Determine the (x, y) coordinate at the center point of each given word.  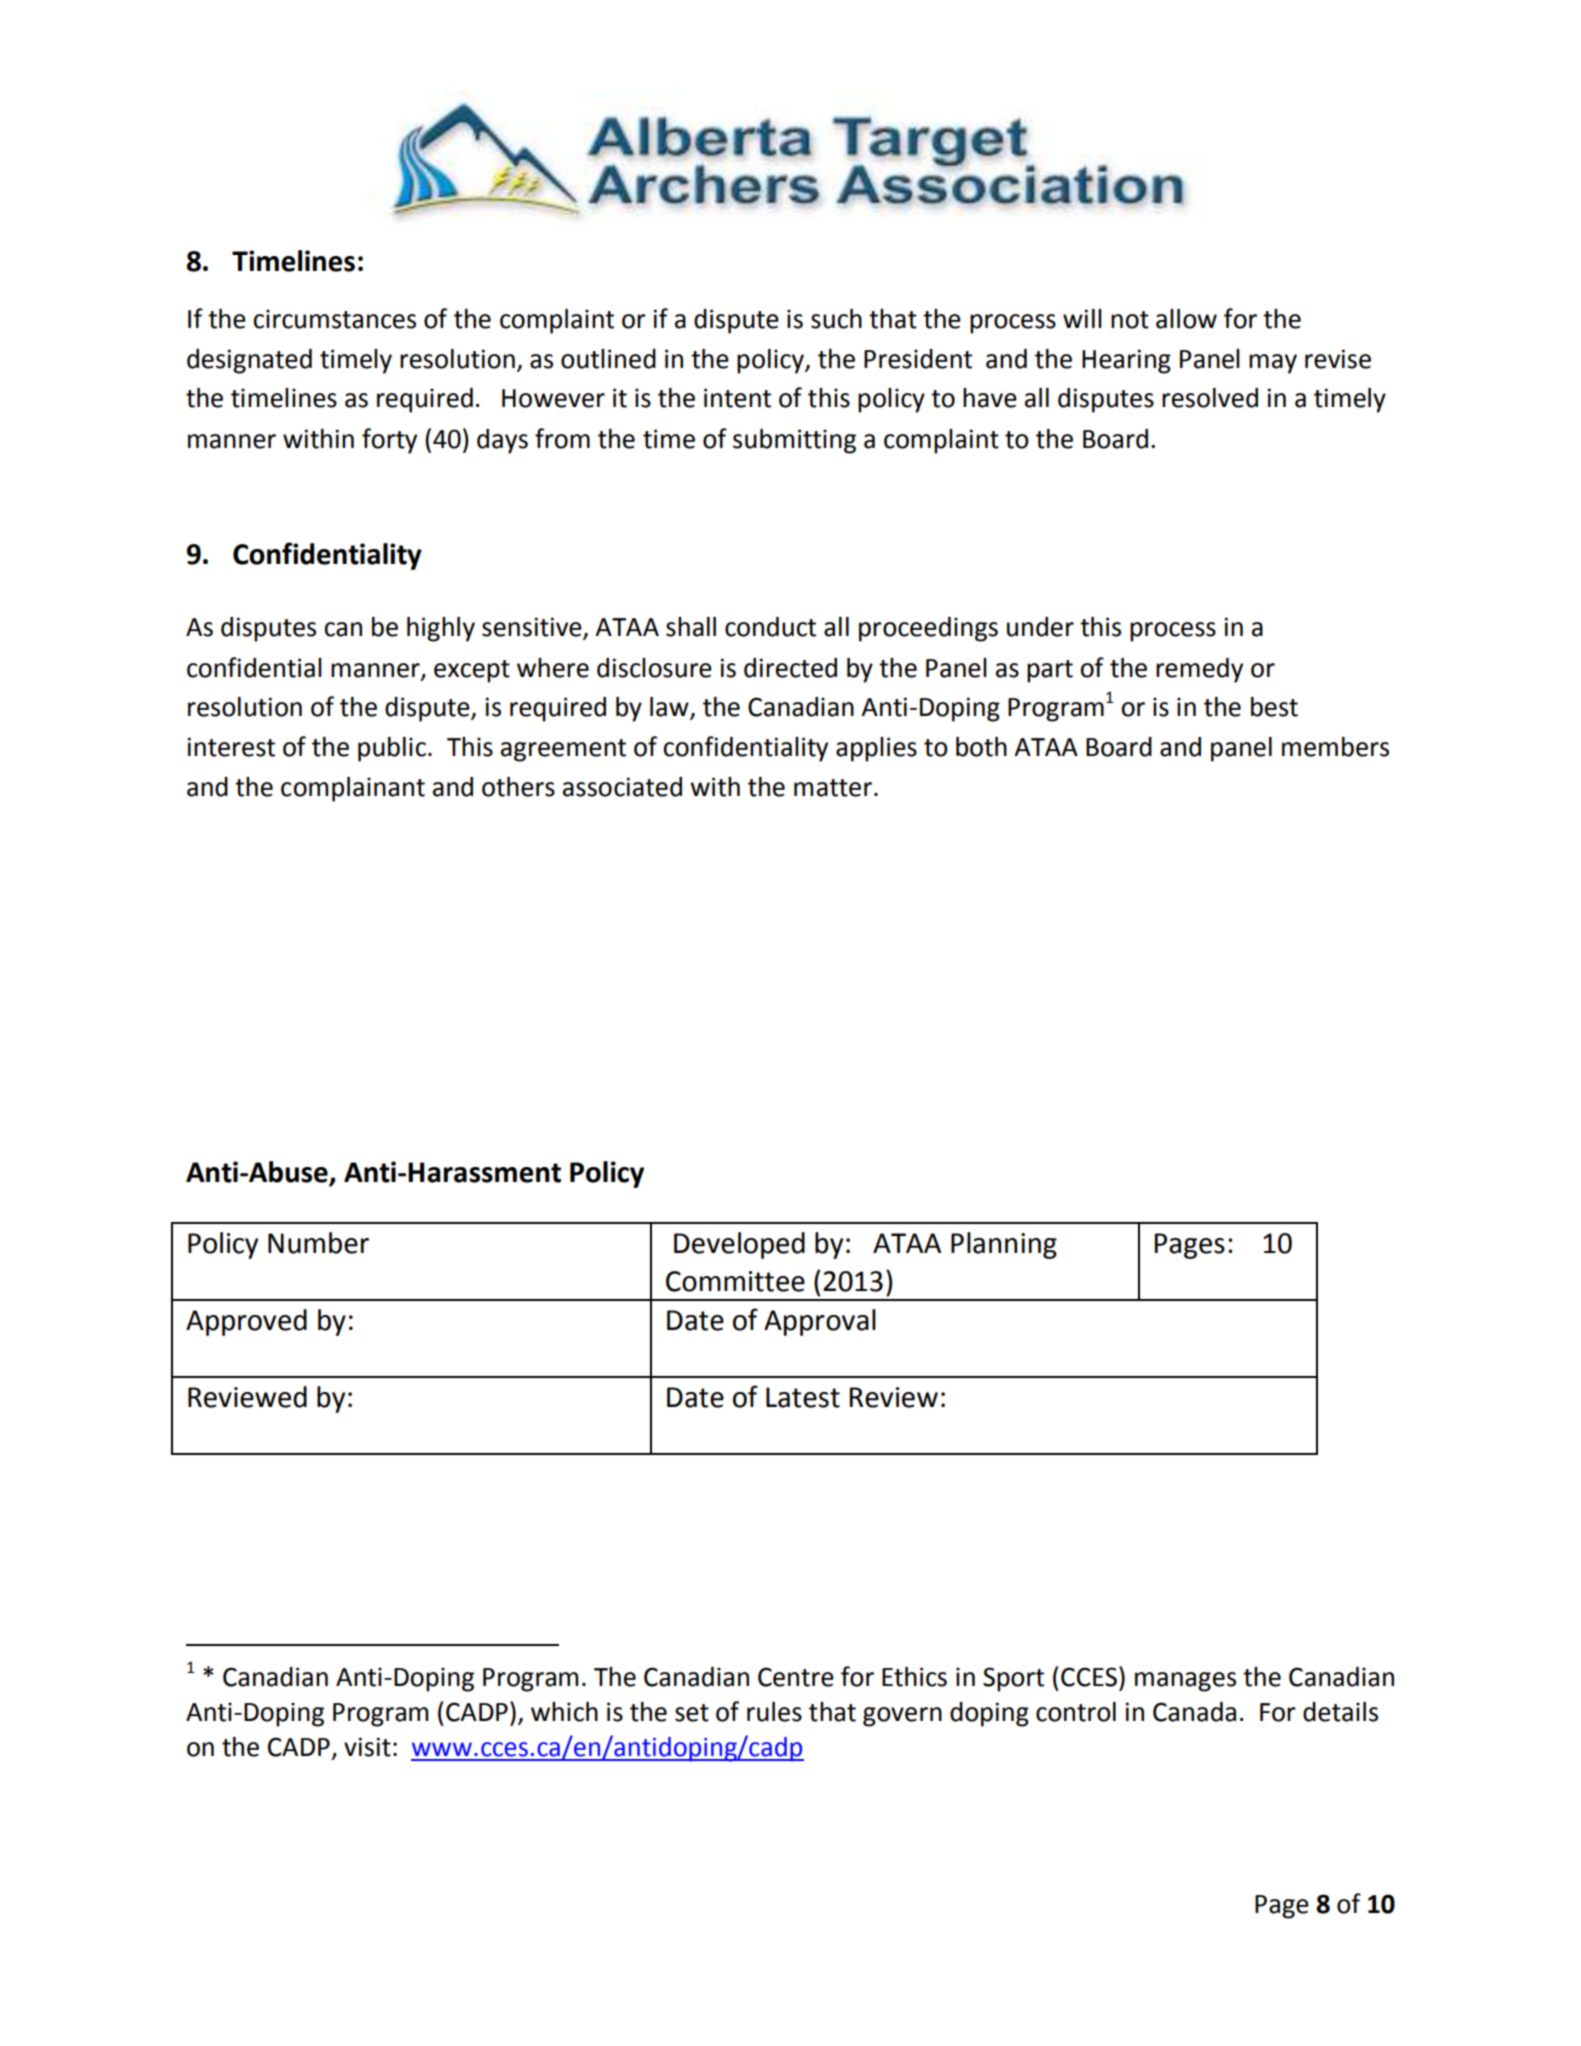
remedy (1199, 670)
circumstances (334, 319)
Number (318, 1243)
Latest (803, 1397)
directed (790, 668)
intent (737, 398)
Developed (739, 1245)
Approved (246, 1322)
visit (367, 1747)
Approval (820, 1322)
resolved (1210, 398)
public (392, 749)
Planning (1004, 1245)
